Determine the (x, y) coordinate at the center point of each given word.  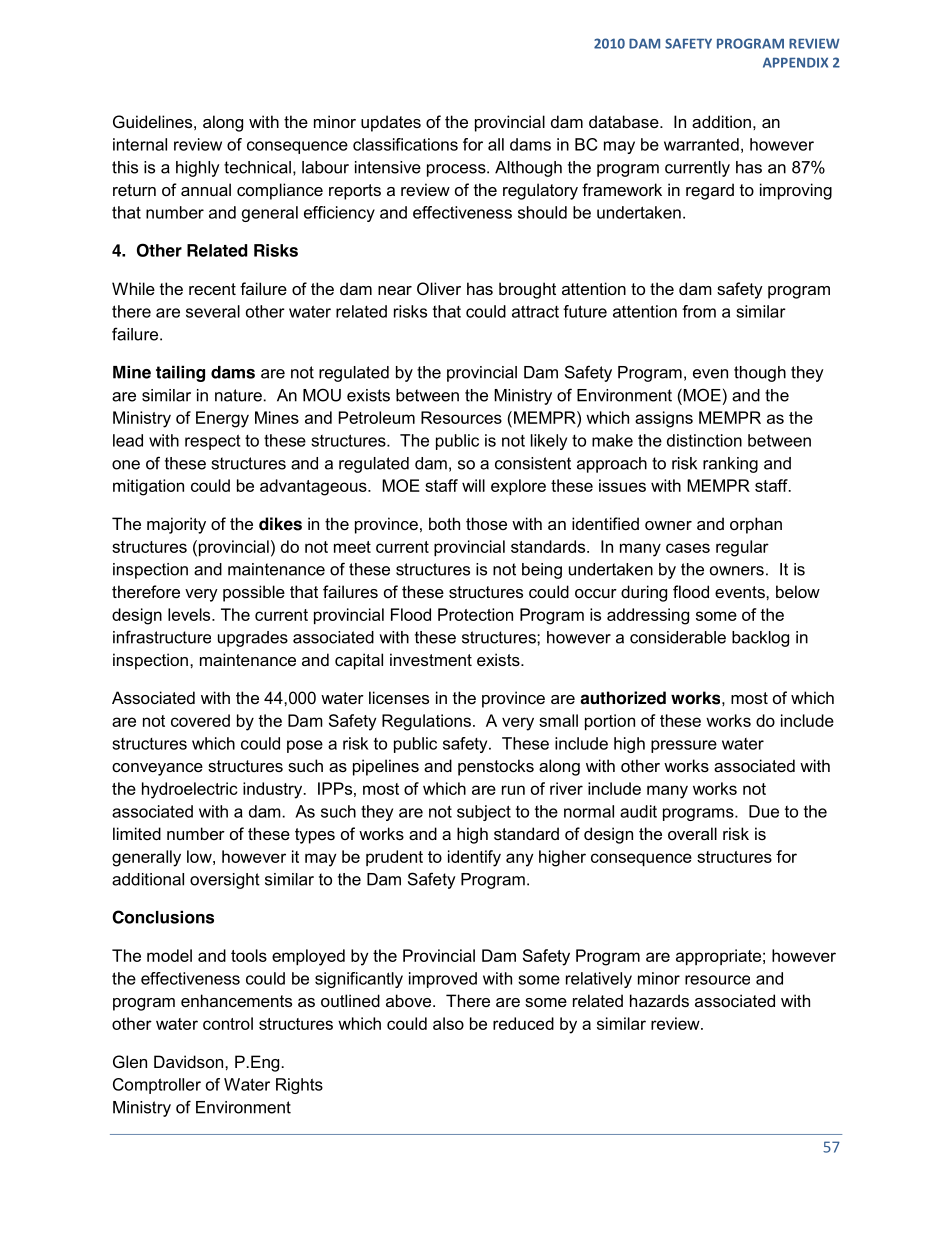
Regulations (426, 722)
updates (391, 123)
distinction (704, 440)
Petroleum (377, 417)
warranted (701, 144)
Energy (222, 419)
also (448, 1023)
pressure (684, 746)
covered (200, 720)
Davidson (188, 1061)
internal (140, 144)
